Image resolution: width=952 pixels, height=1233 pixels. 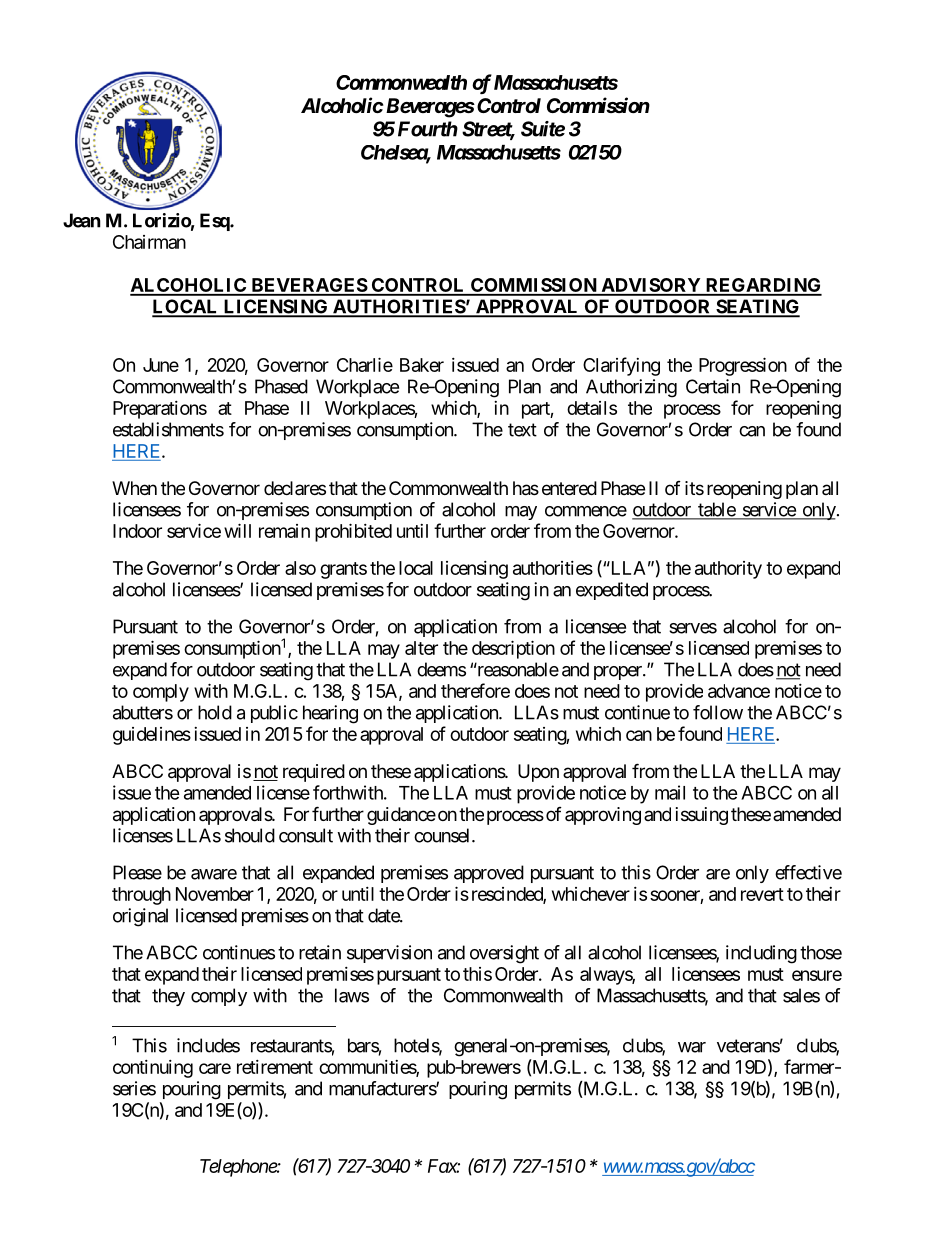 What do you see at coordinates (149, 242) in the screenshot?
I see `Chairman` at bounding box center [149, 242].
